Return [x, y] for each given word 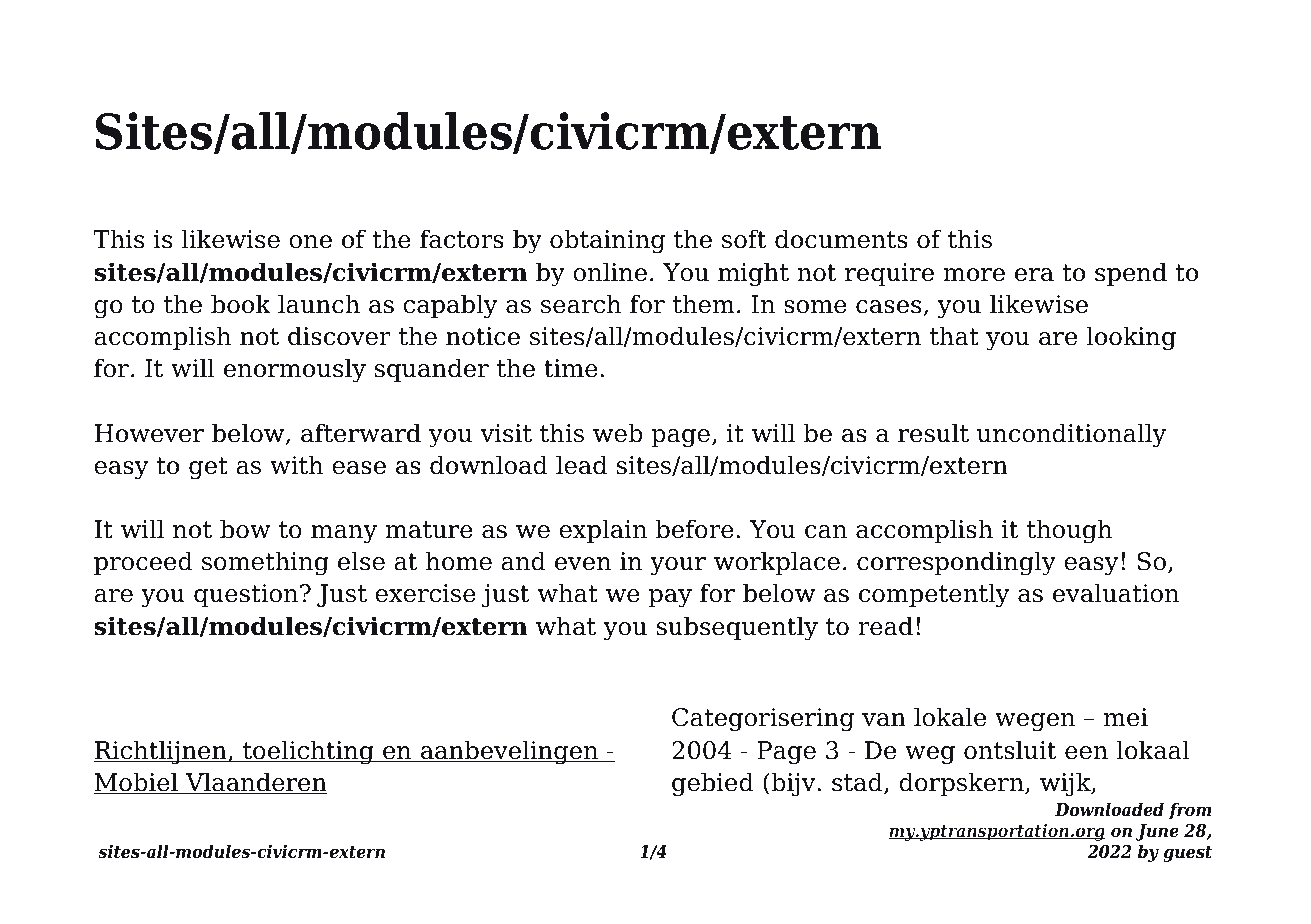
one [310, 242]
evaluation [1116, 593]
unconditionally [1071, 435]
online [610, 272]
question [247, 595]
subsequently [737, 628]
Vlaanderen [255, 783]
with [296, 465]
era [1034, 275]
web [618, 433]
